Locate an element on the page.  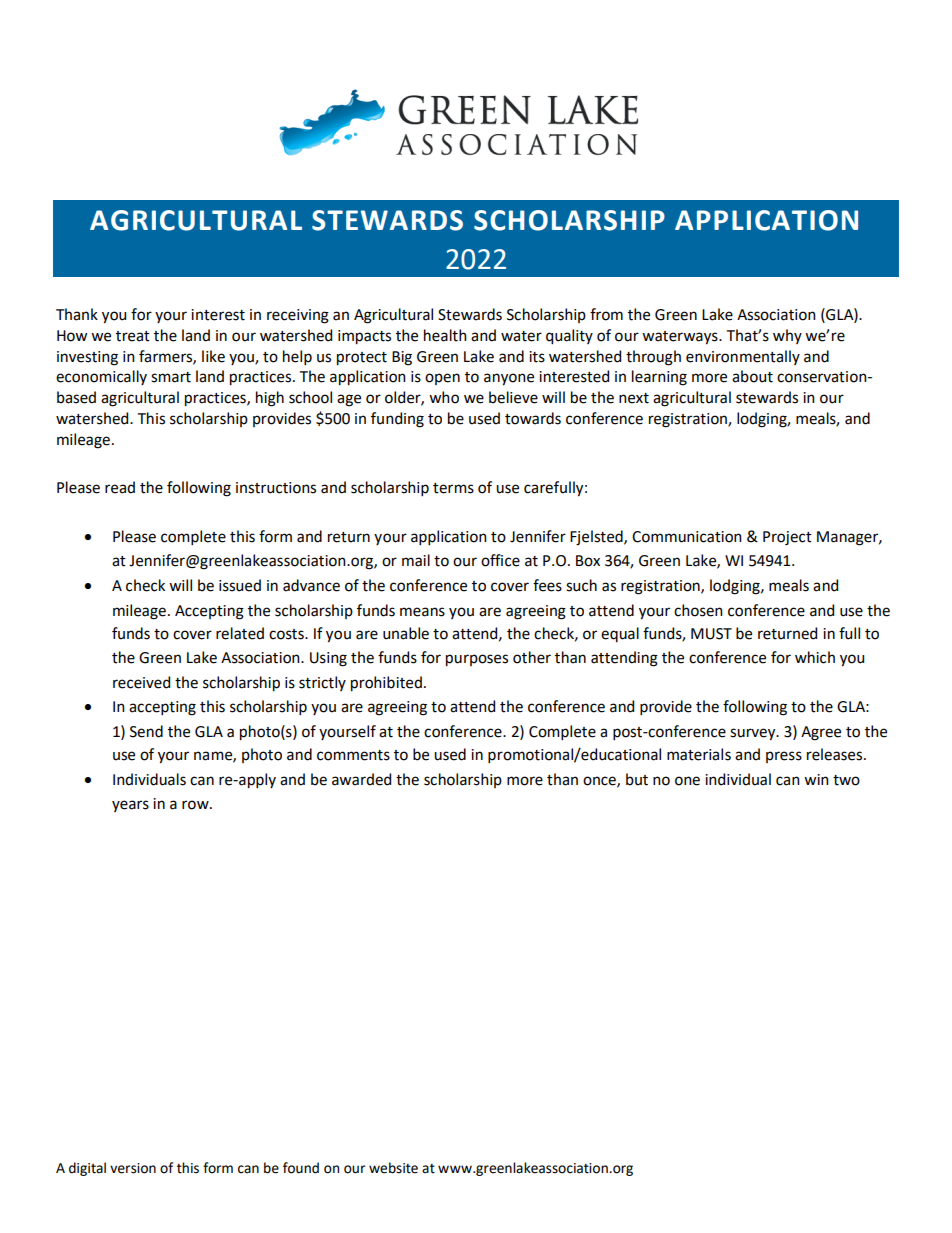
two is located at coordinates (846, 780).
